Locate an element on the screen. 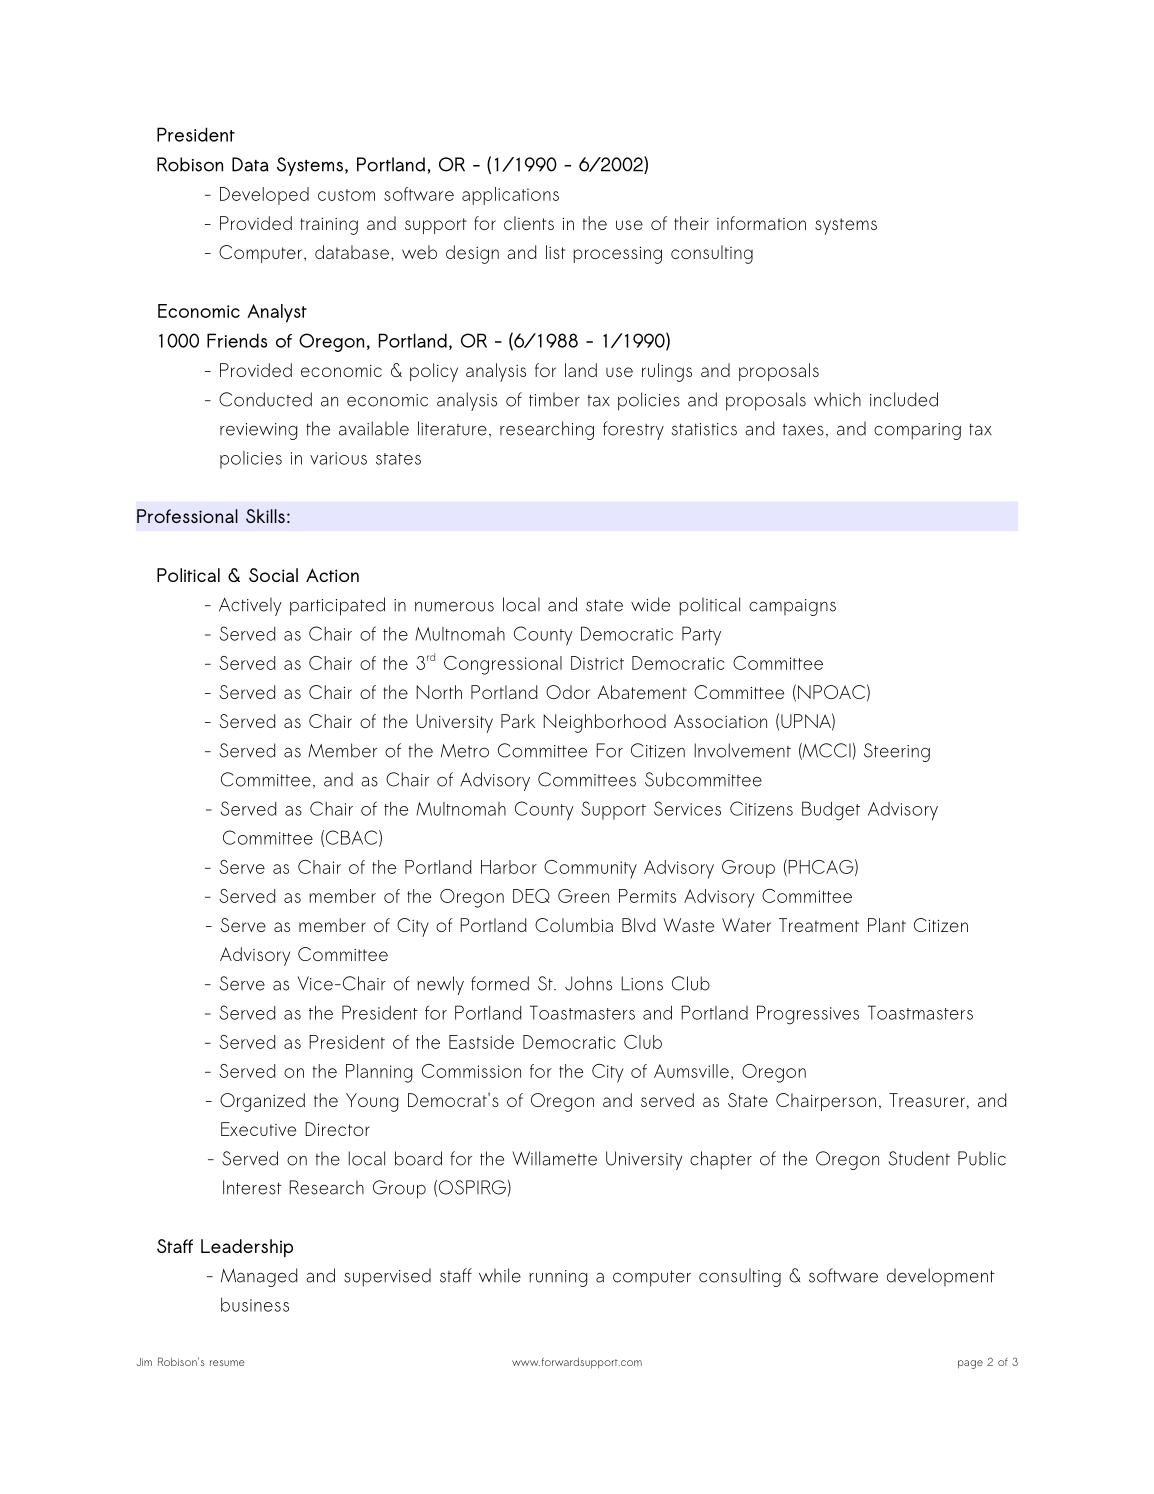 The width and height of the screenshot is (1154, 1494). Plant is located at coordinates (887, 925).
